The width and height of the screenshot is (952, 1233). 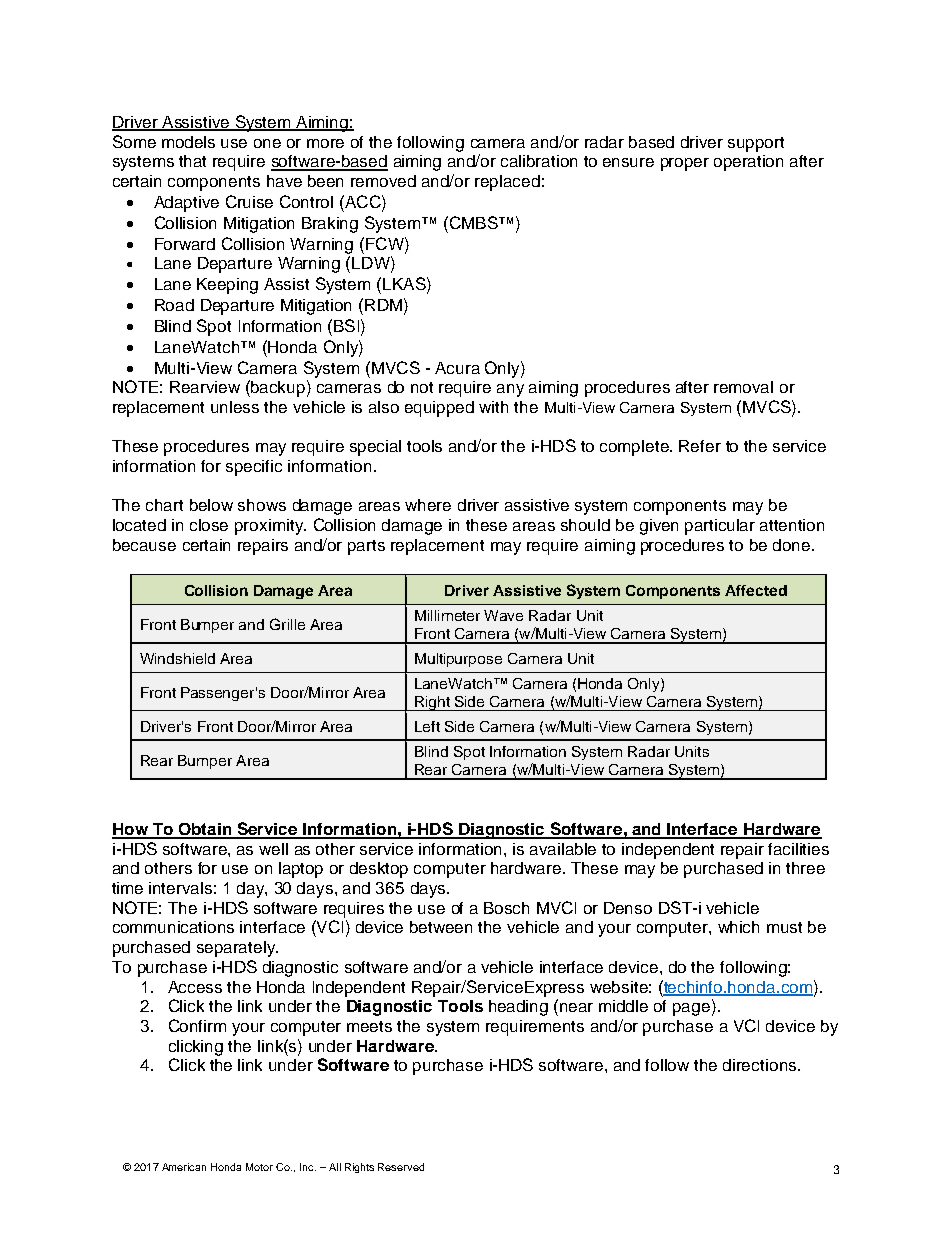 I want to click on replaced, so click(x=507, y=183).
